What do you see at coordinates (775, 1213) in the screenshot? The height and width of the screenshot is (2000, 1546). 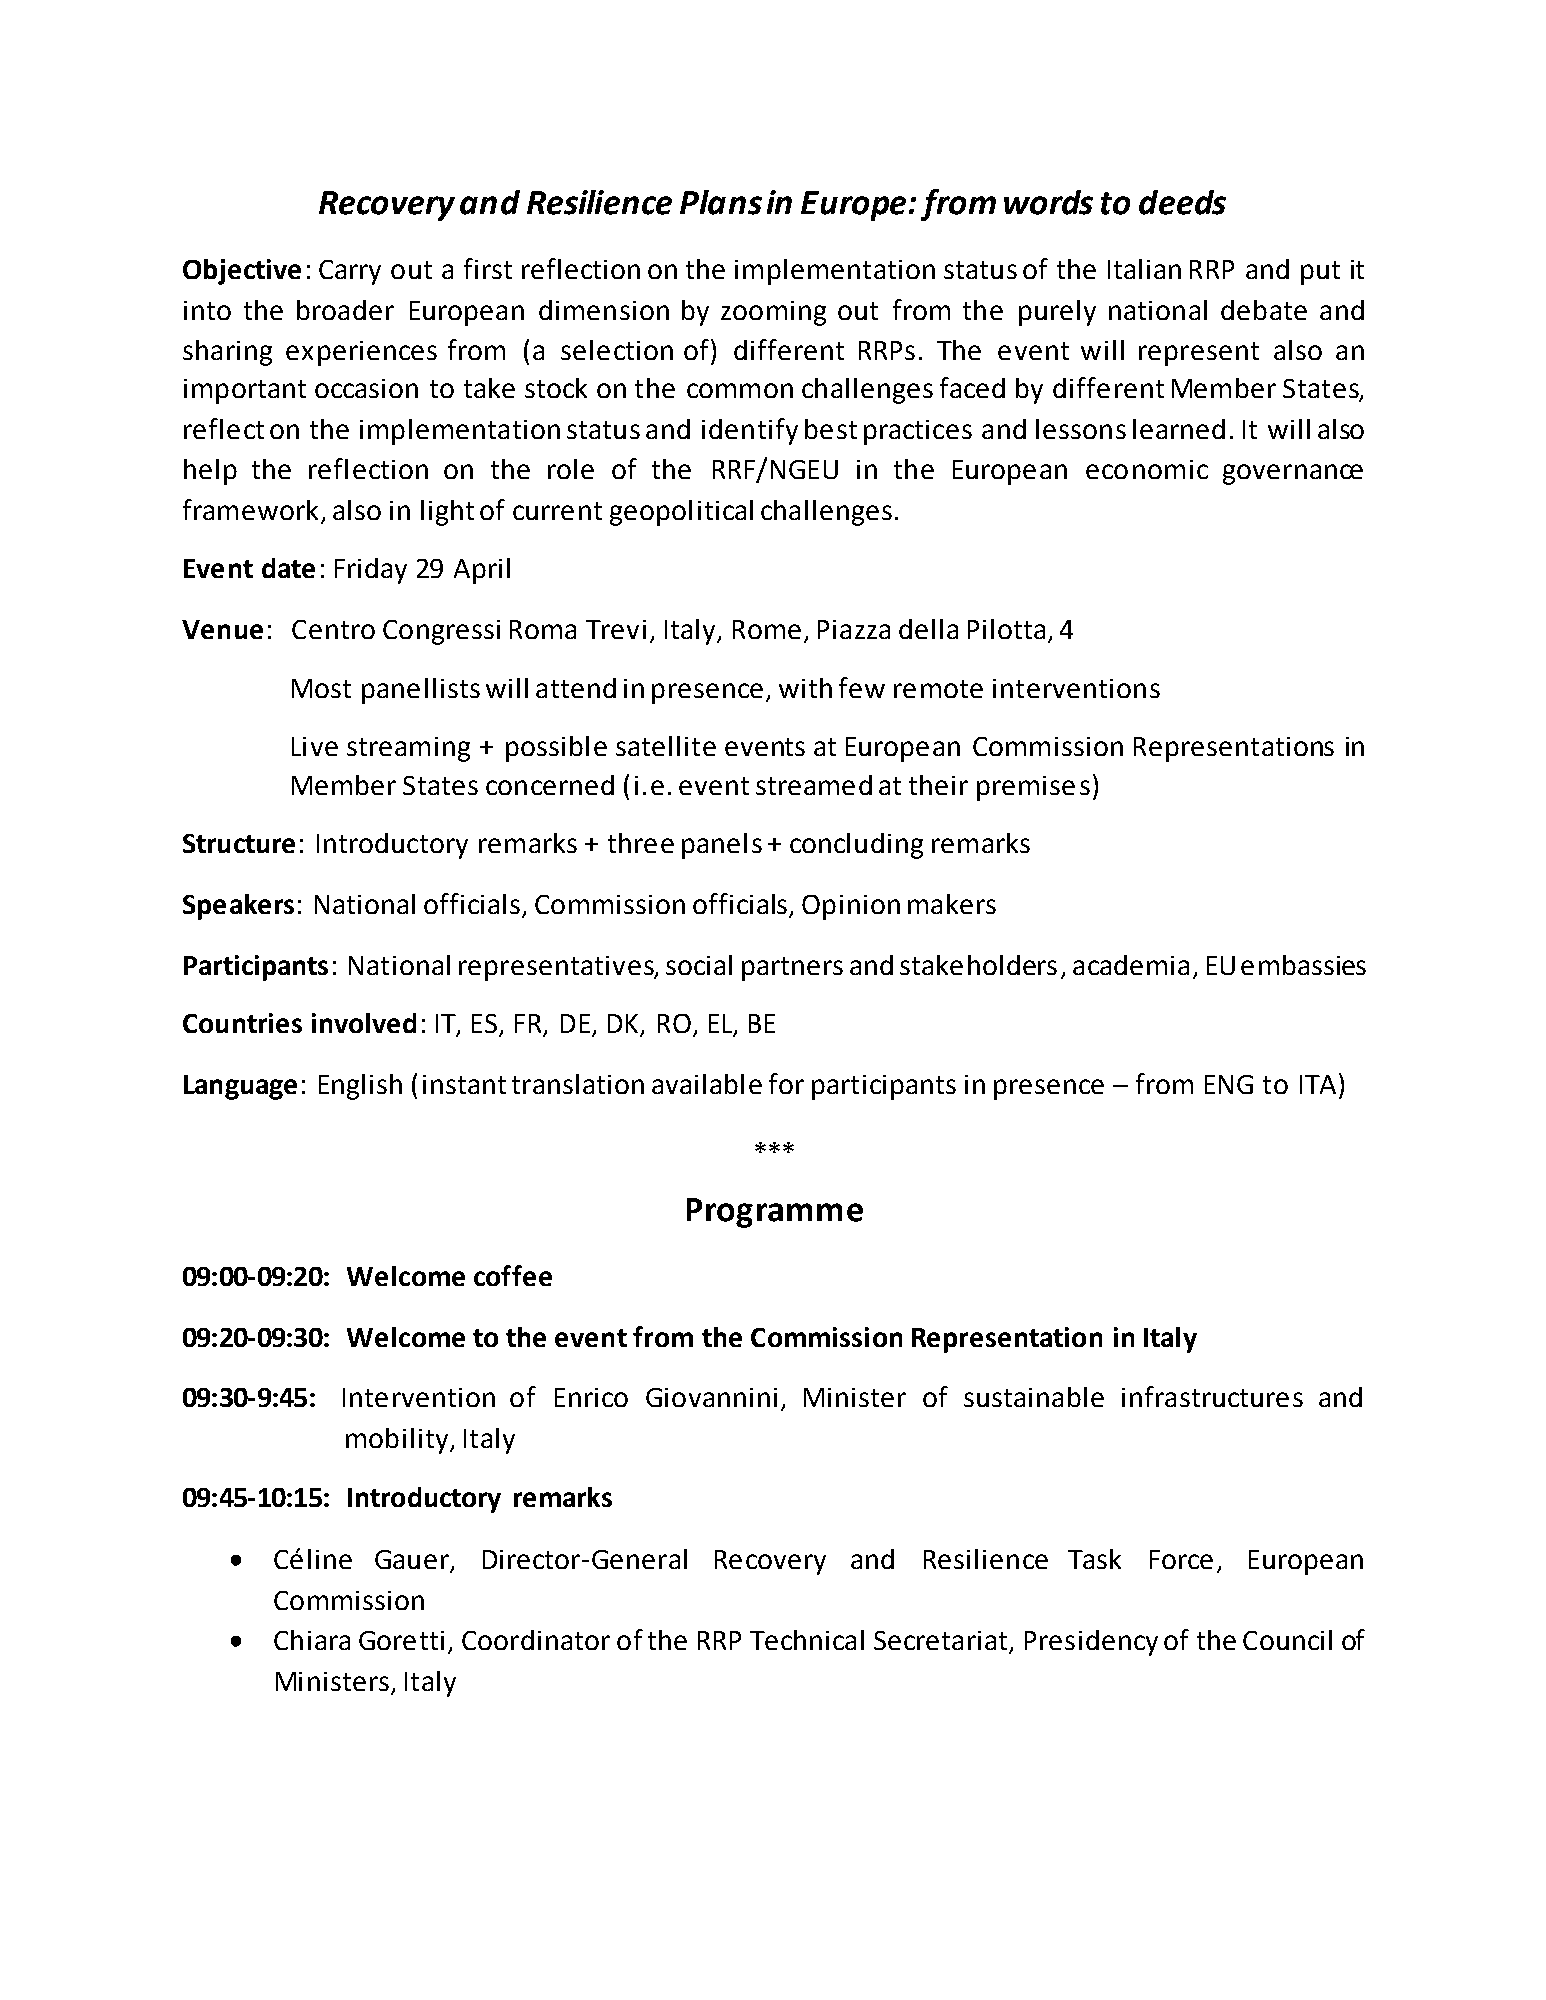 I see `Programme` at bounding box center [775, 1213].
